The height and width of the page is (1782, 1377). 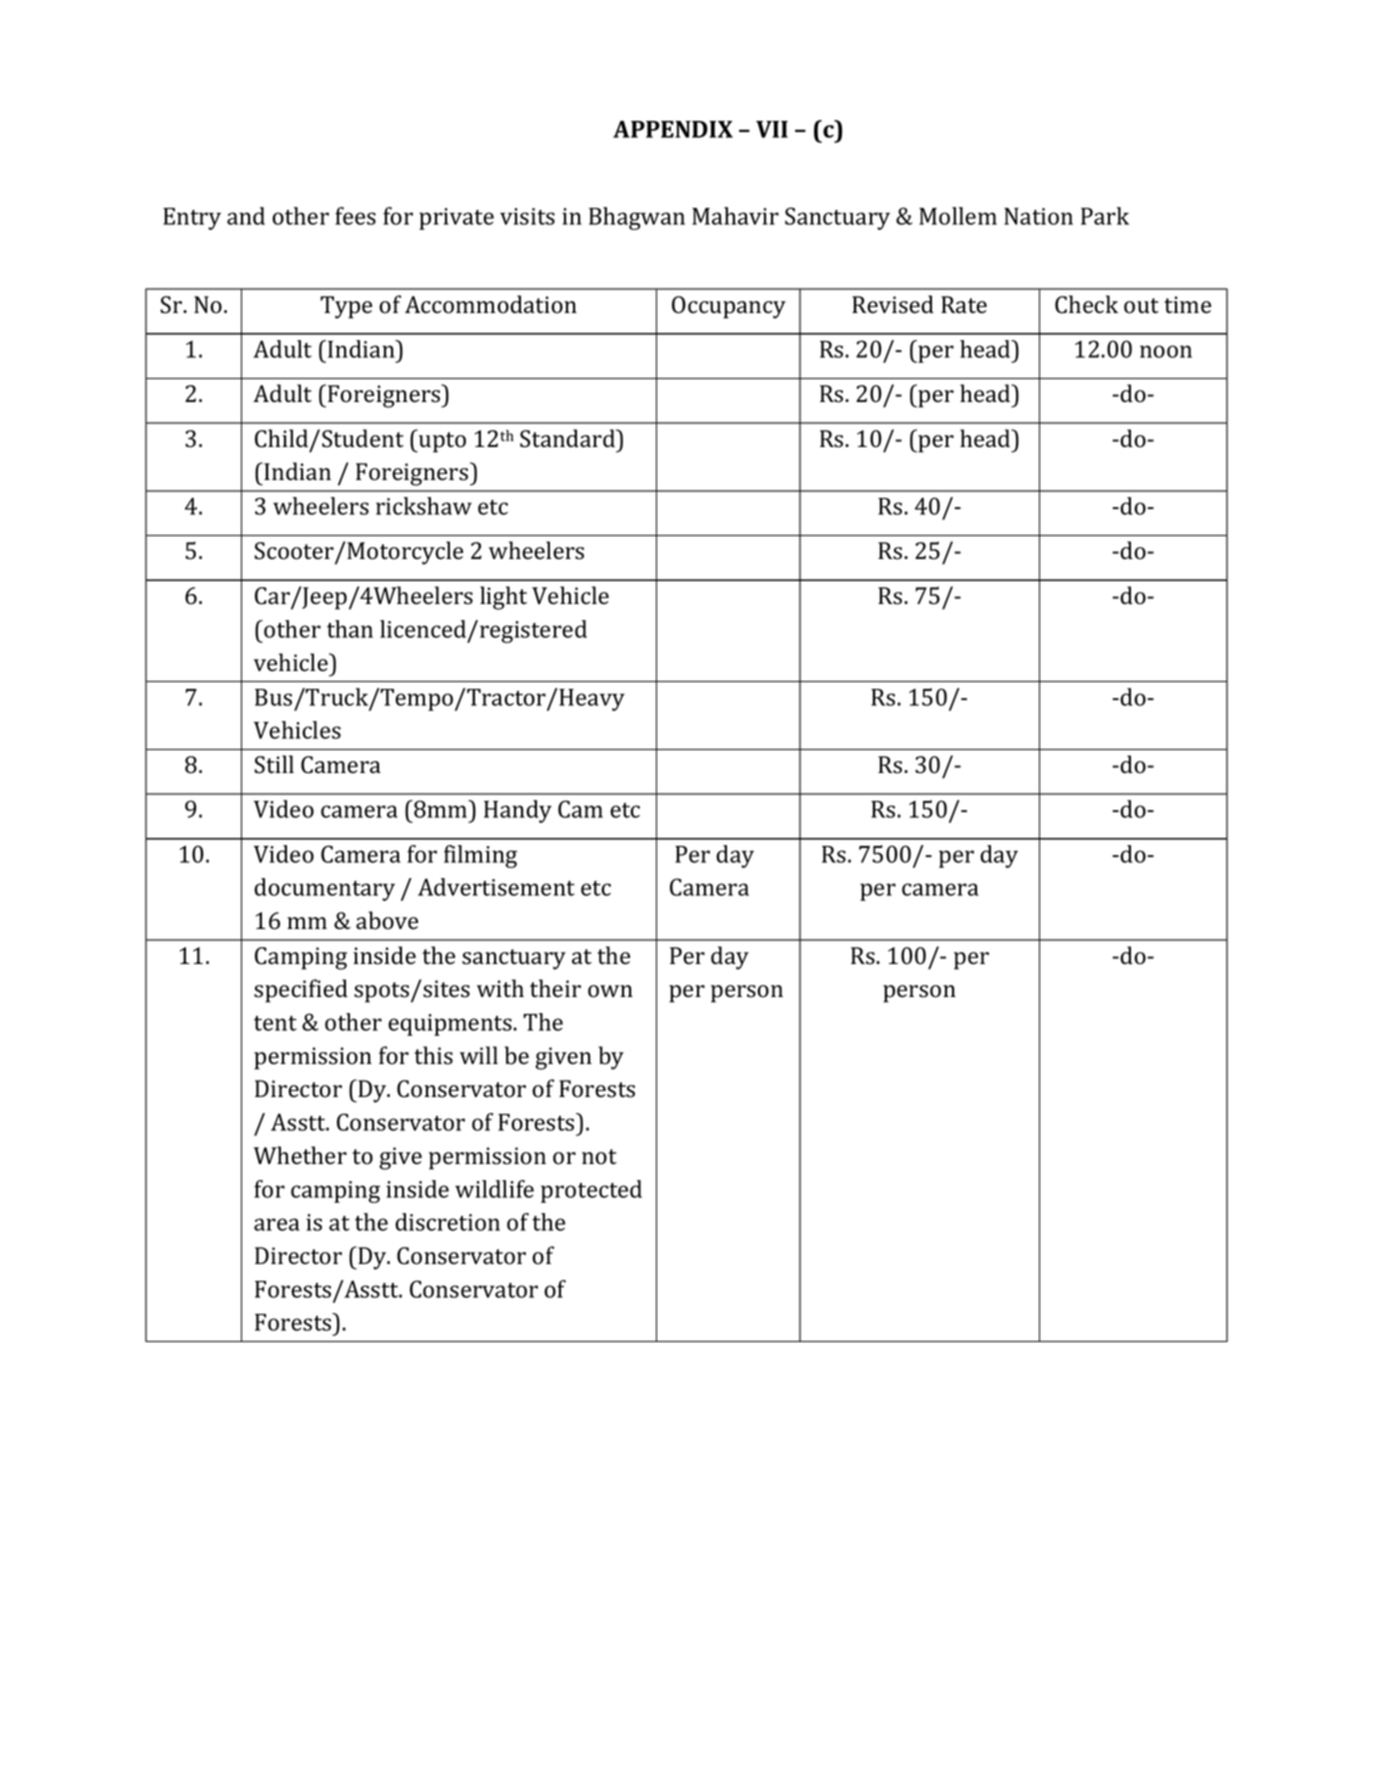 What do you see at coordinates (1166, 351) in the page?
I see `noon` at bounding box center [1166, 351].
